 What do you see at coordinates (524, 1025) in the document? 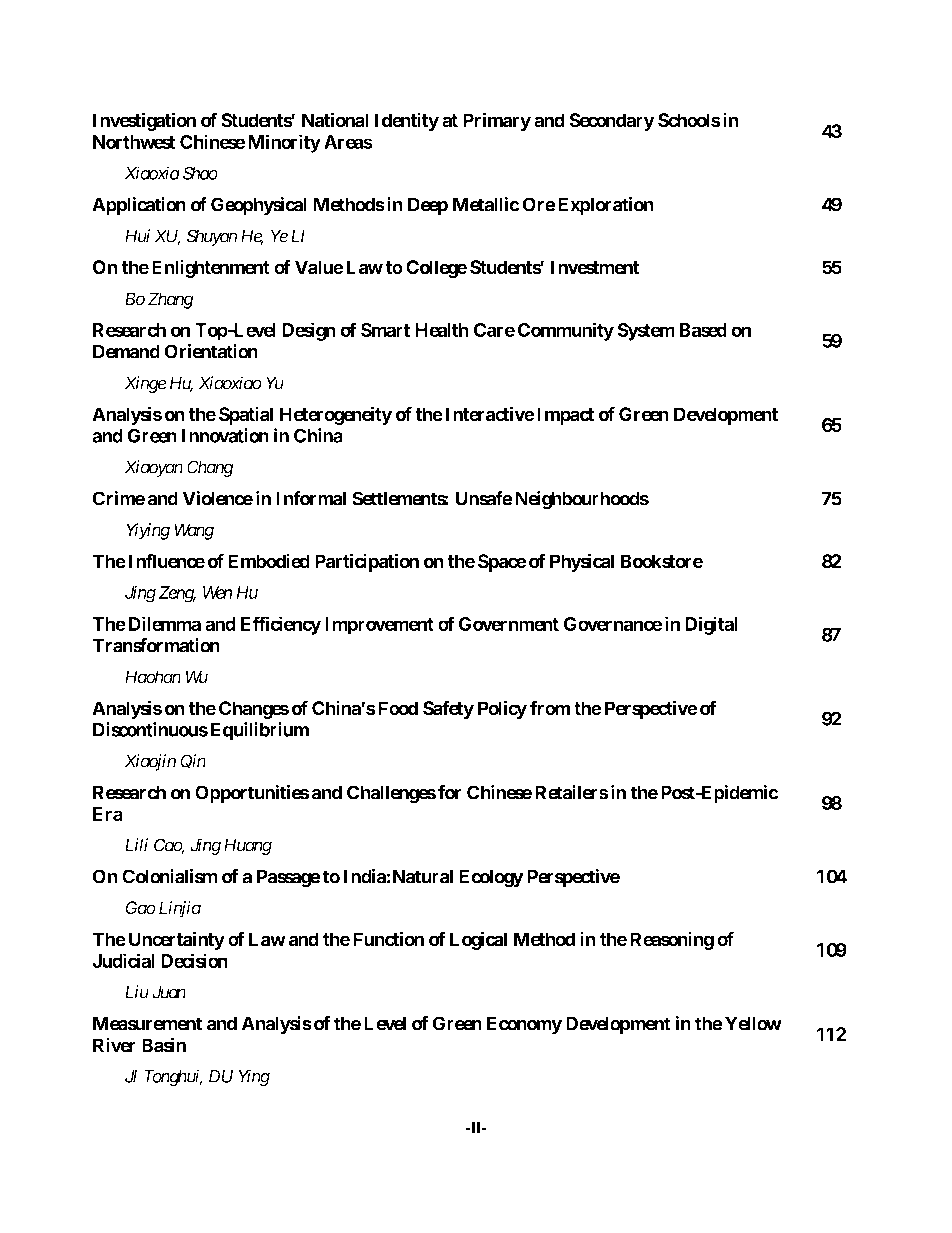
I see `Economy` at bounding box center [524, 1025].
